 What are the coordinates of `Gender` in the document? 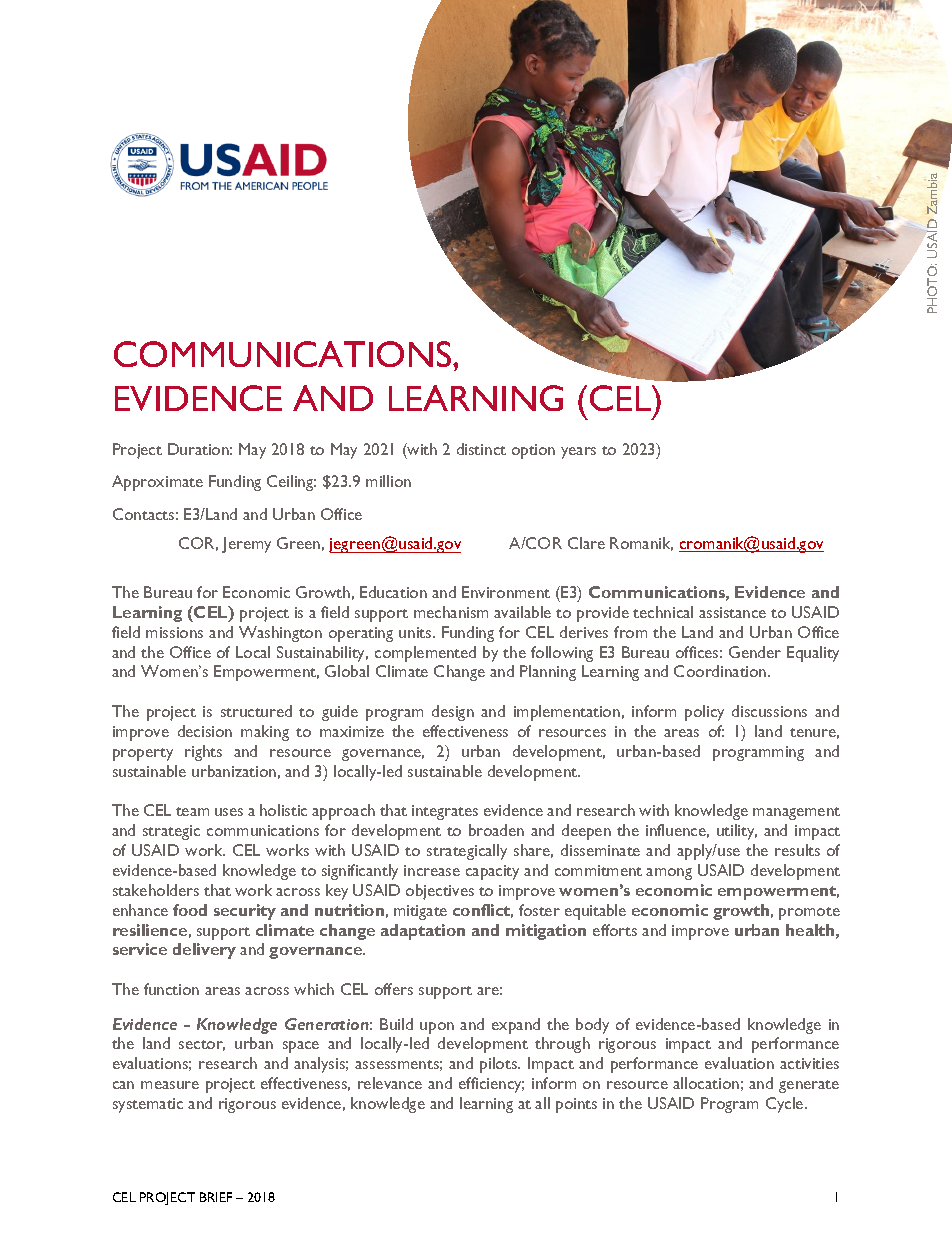 It's located at (755, 652).
